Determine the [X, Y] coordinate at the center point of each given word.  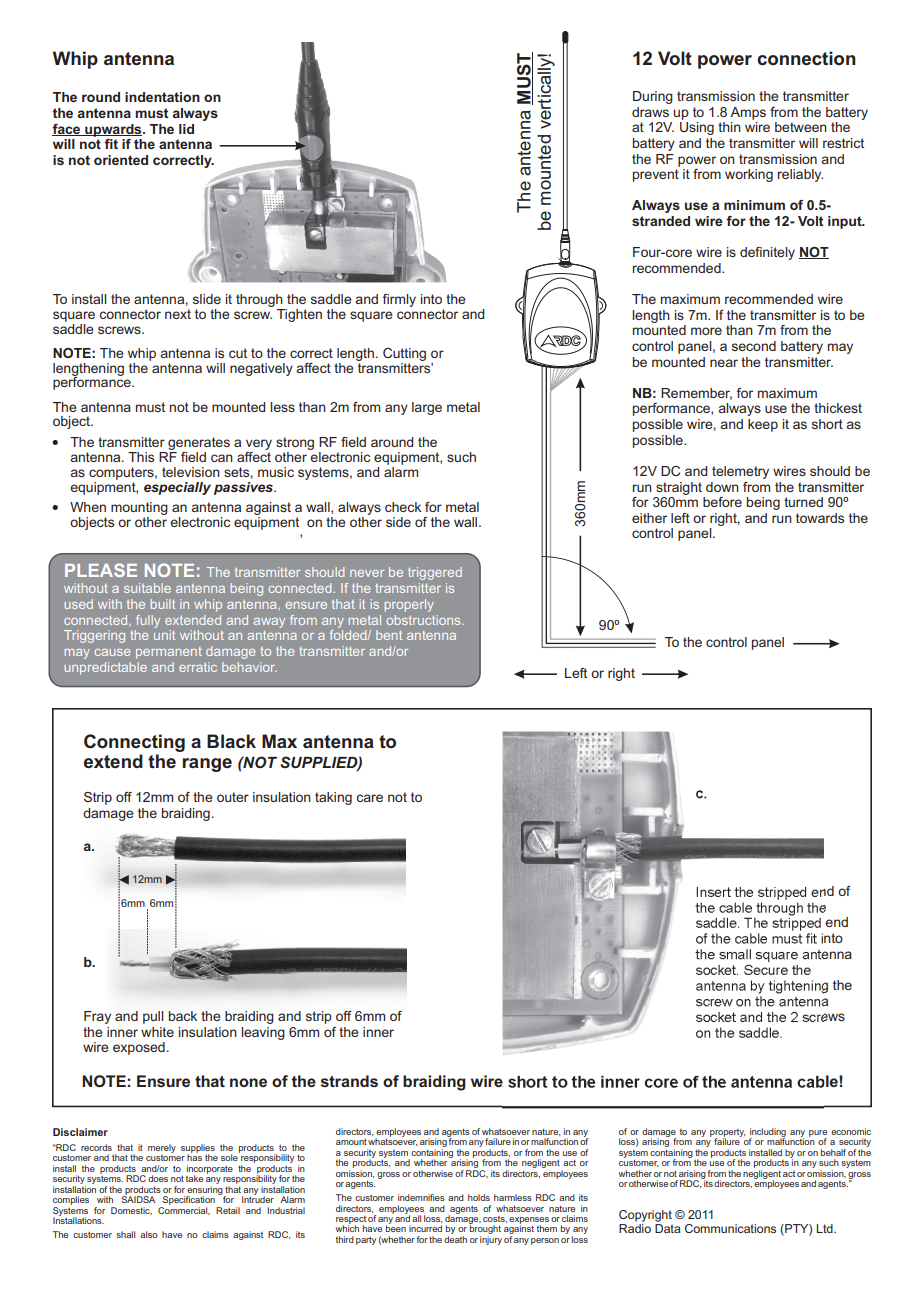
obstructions [424, 620]
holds [479, 1197]
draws [650, 112]
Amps [748, 113]
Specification [188, 1200]
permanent [169, 653]
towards [820, 518]
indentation [162, 97]
